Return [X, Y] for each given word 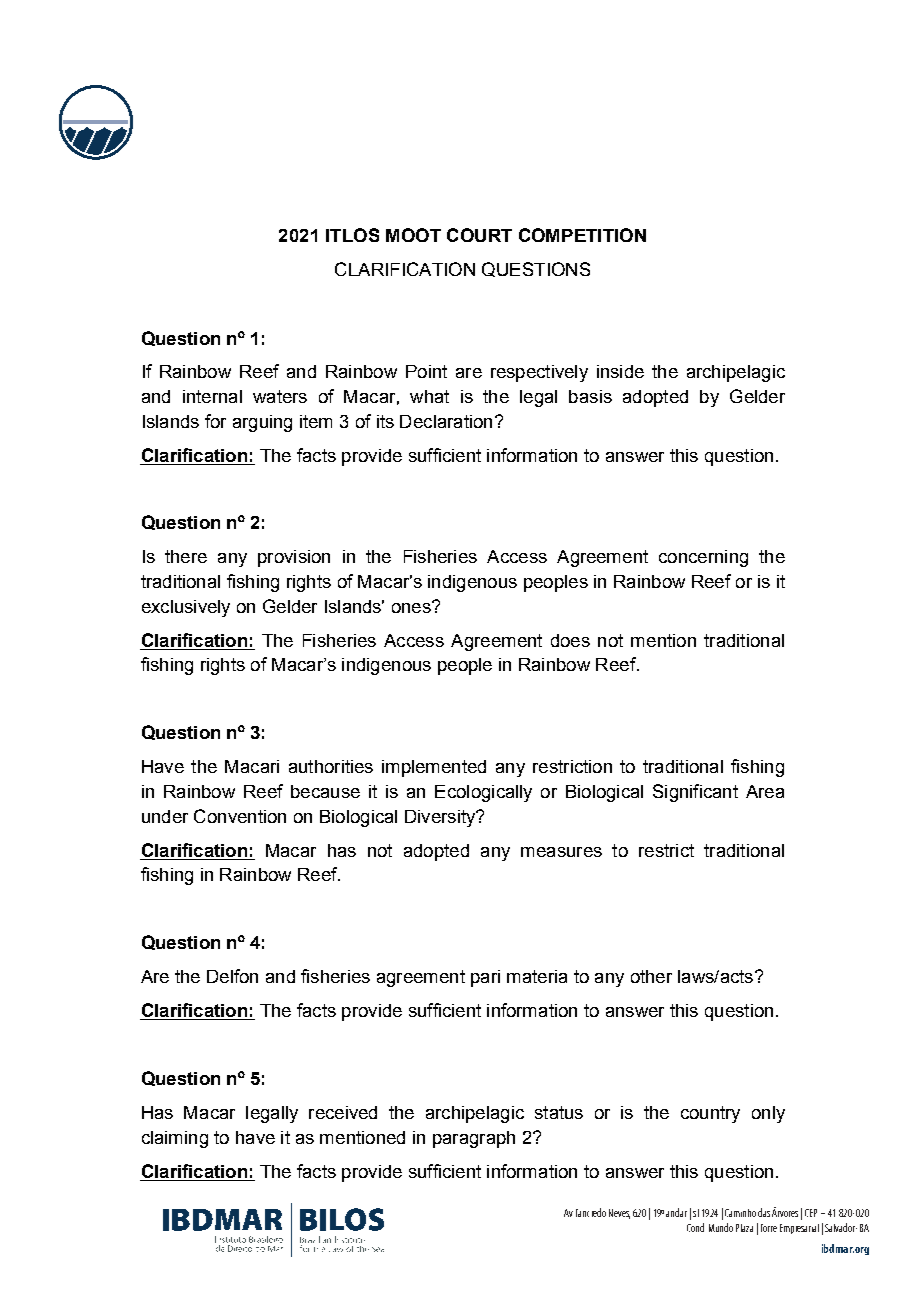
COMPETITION [582, 235]
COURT [479, 235]
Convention [240, 816]
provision [294, 558]
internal [212, 396]
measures [561, 852]
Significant [695, 793]
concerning [703, 558]
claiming [175, 1139]
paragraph [474, 1139]
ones [412, 607]
